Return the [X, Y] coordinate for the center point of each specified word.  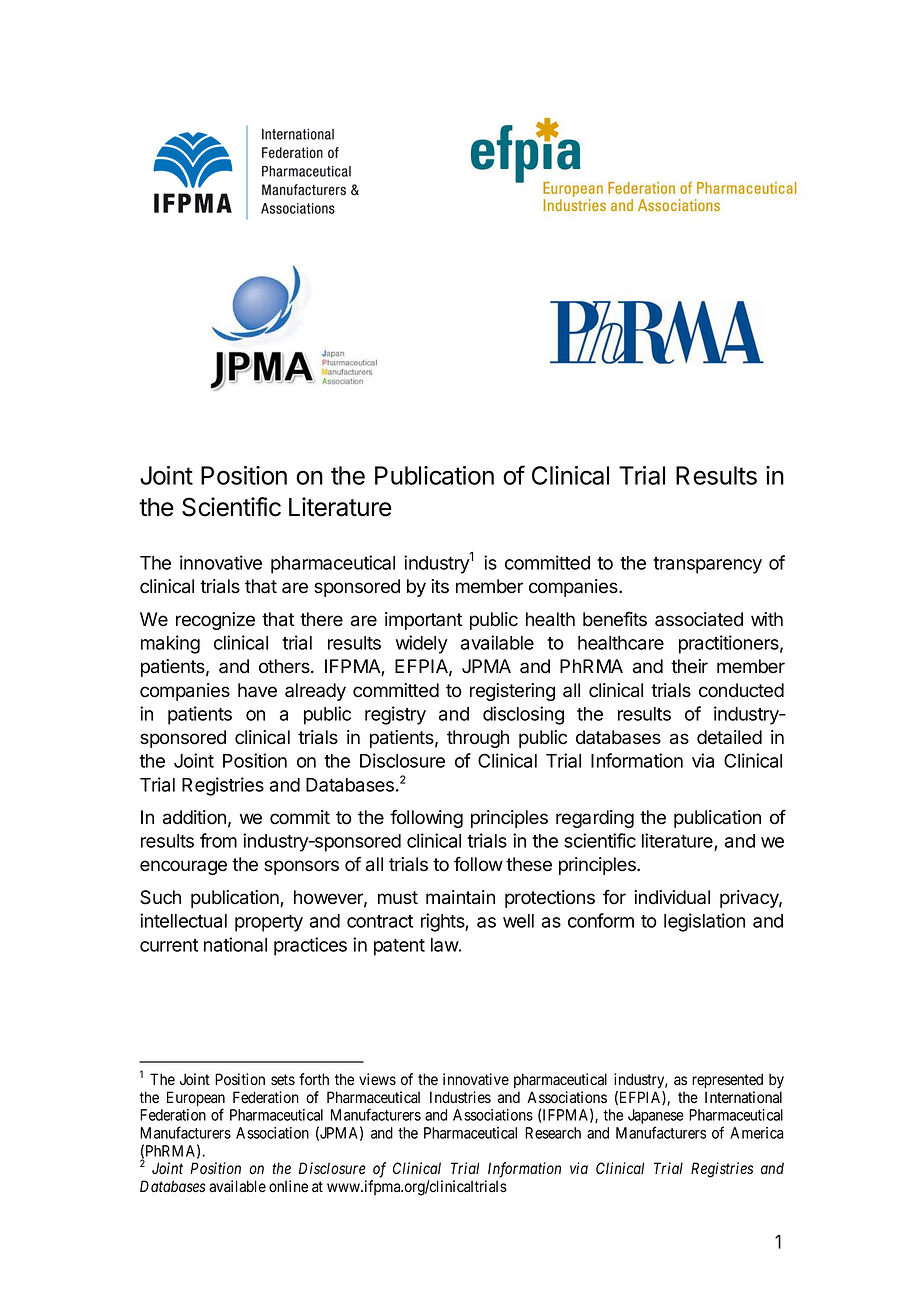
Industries [460, 1097]
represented [727, 1080]
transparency [707, 565]
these [529, 864]
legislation [704, 922]
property [269, 923]
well [518, 921]
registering [512, 692]
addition [194, 817]
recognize [215, 621]
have [257, 690]
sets [283, 1080]
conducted [741, 690]
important [423, 621]
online [288, 1186]
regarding [595, 819]
